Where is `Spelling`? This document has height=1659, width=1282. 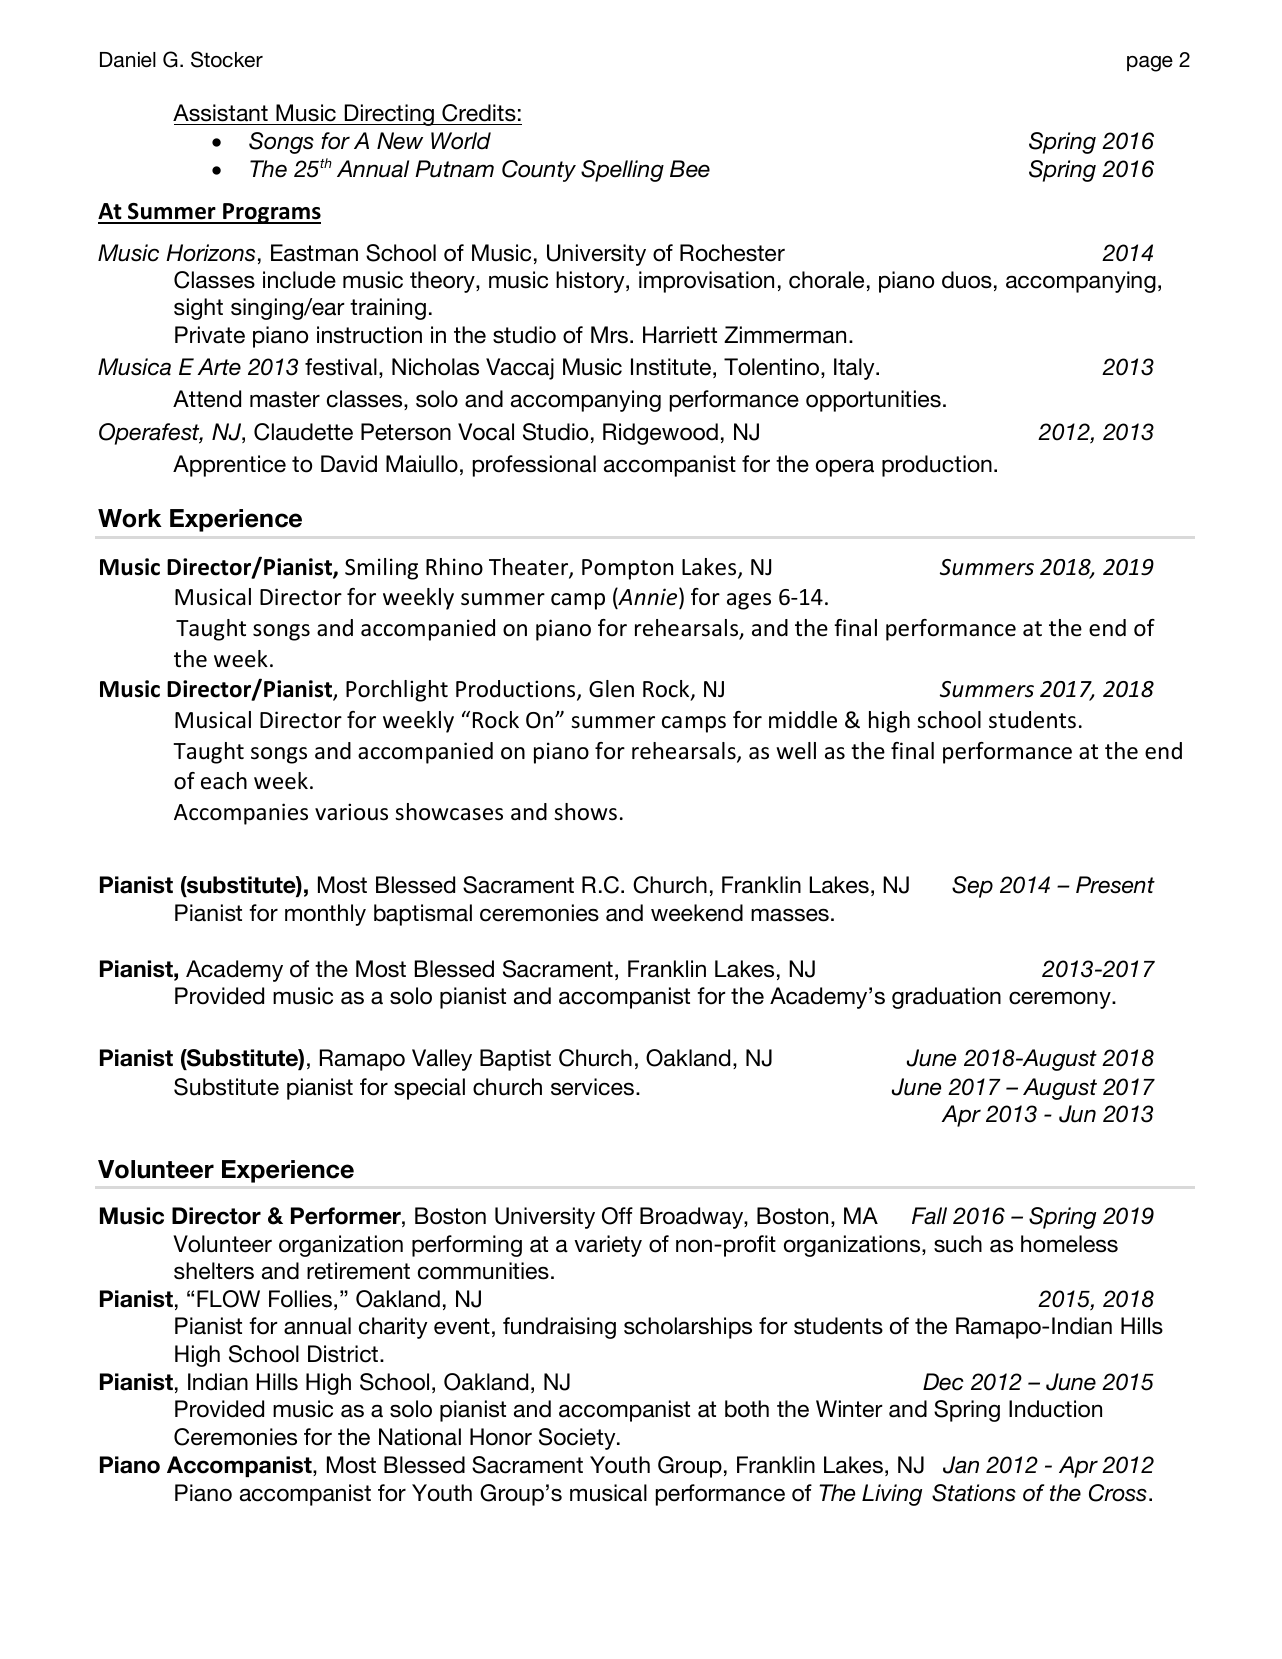 Spelling is located at coordinates (622, 171).
